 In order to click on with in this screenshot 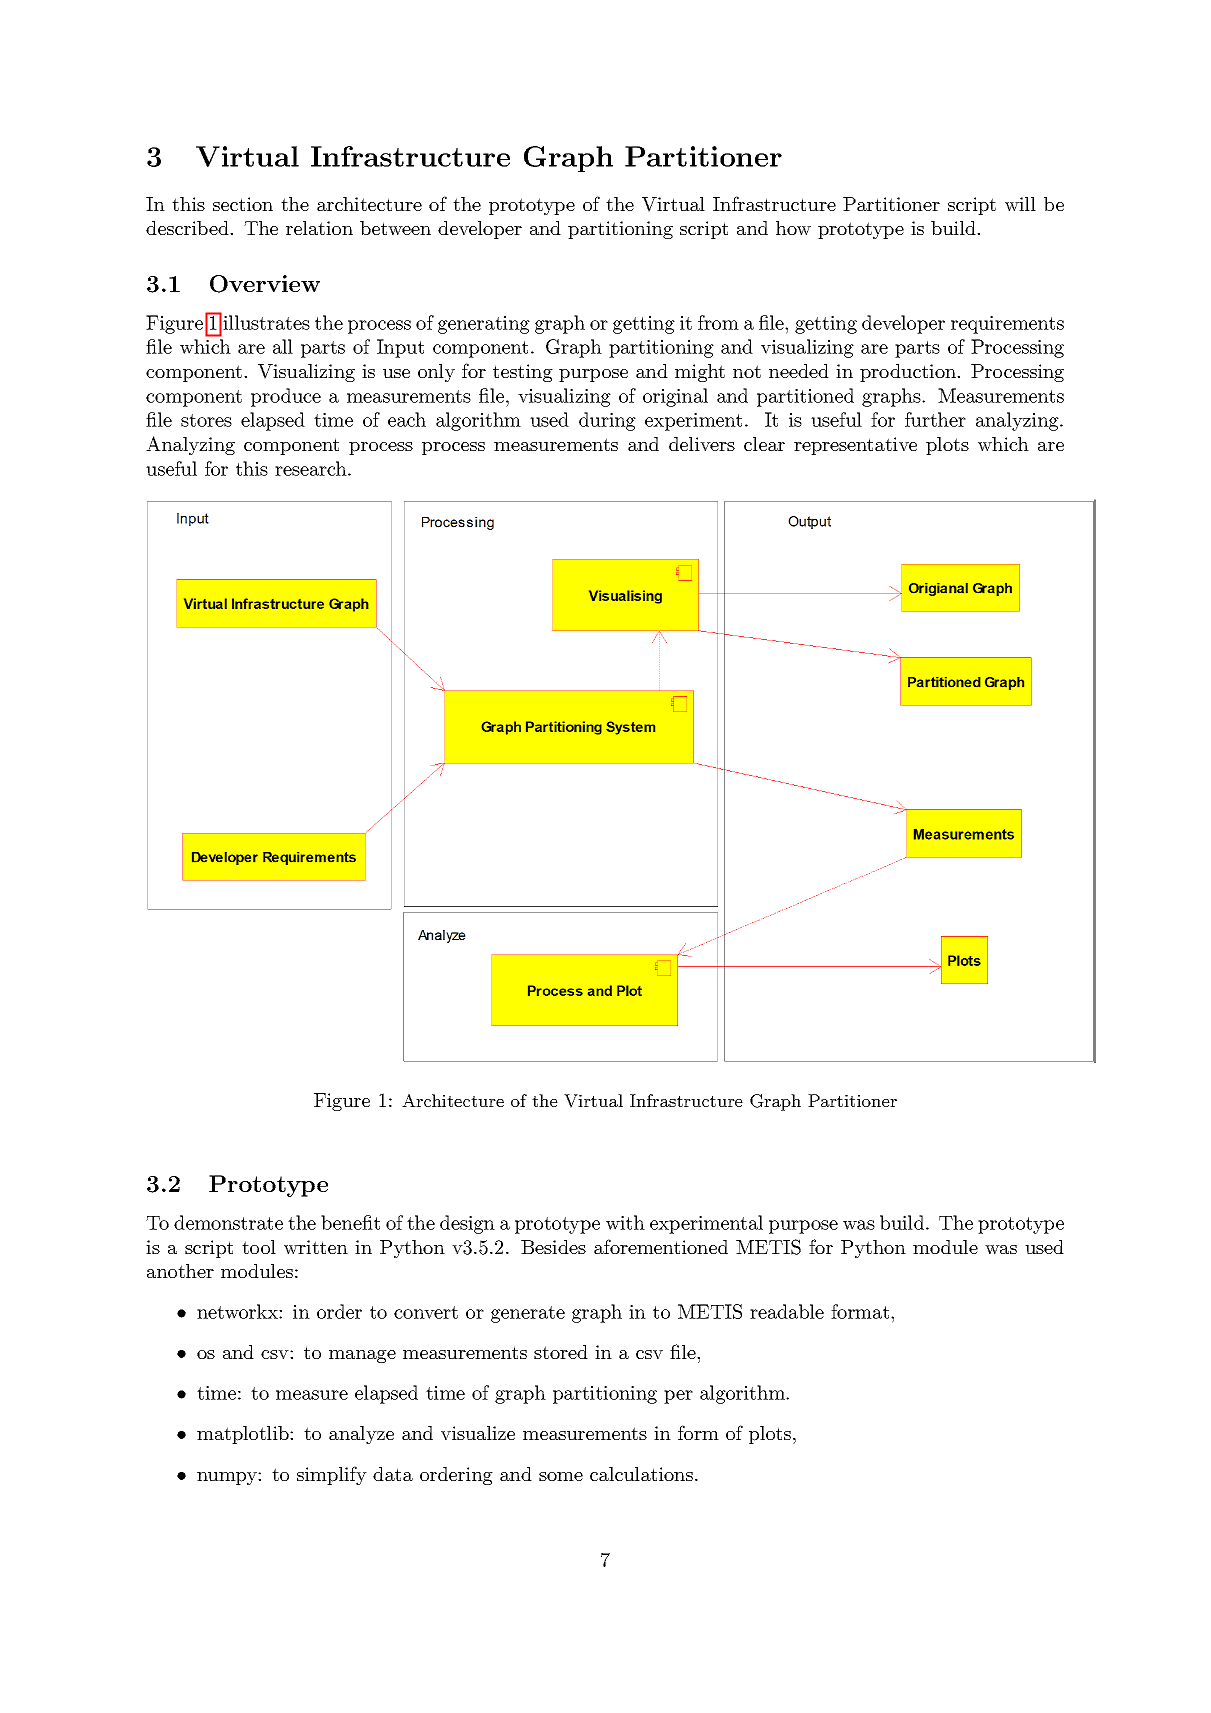, I will do `click(625, 1222)`.
